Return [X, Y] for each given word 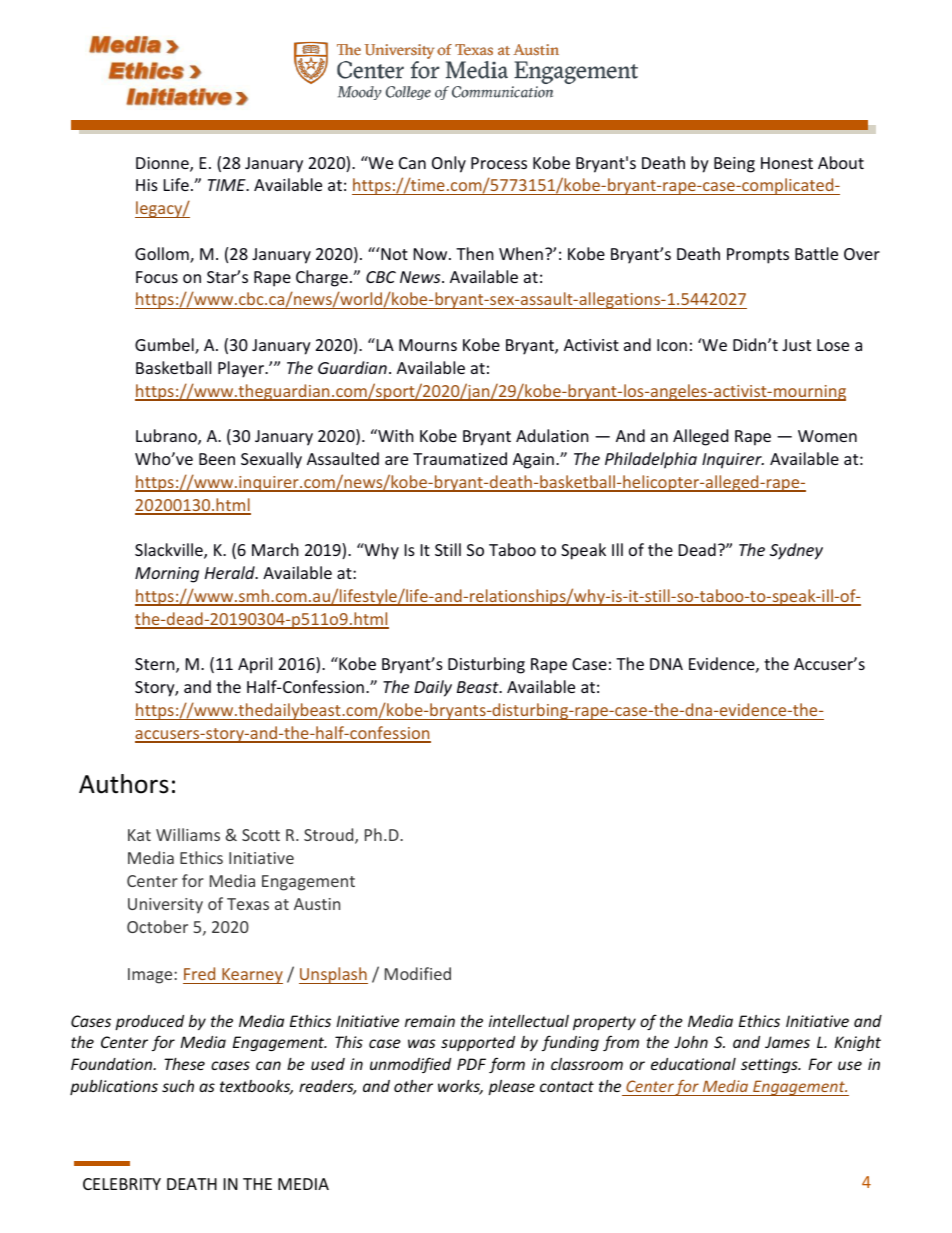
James [787, 1042]
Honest [787, 163]
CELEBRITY [122, 1184]
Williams [188, 834]
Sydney [796, 551]
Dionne [163, 164]
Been [217, 459]
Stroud [330, 836]
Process [499, 163]
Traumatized [460, 458]
